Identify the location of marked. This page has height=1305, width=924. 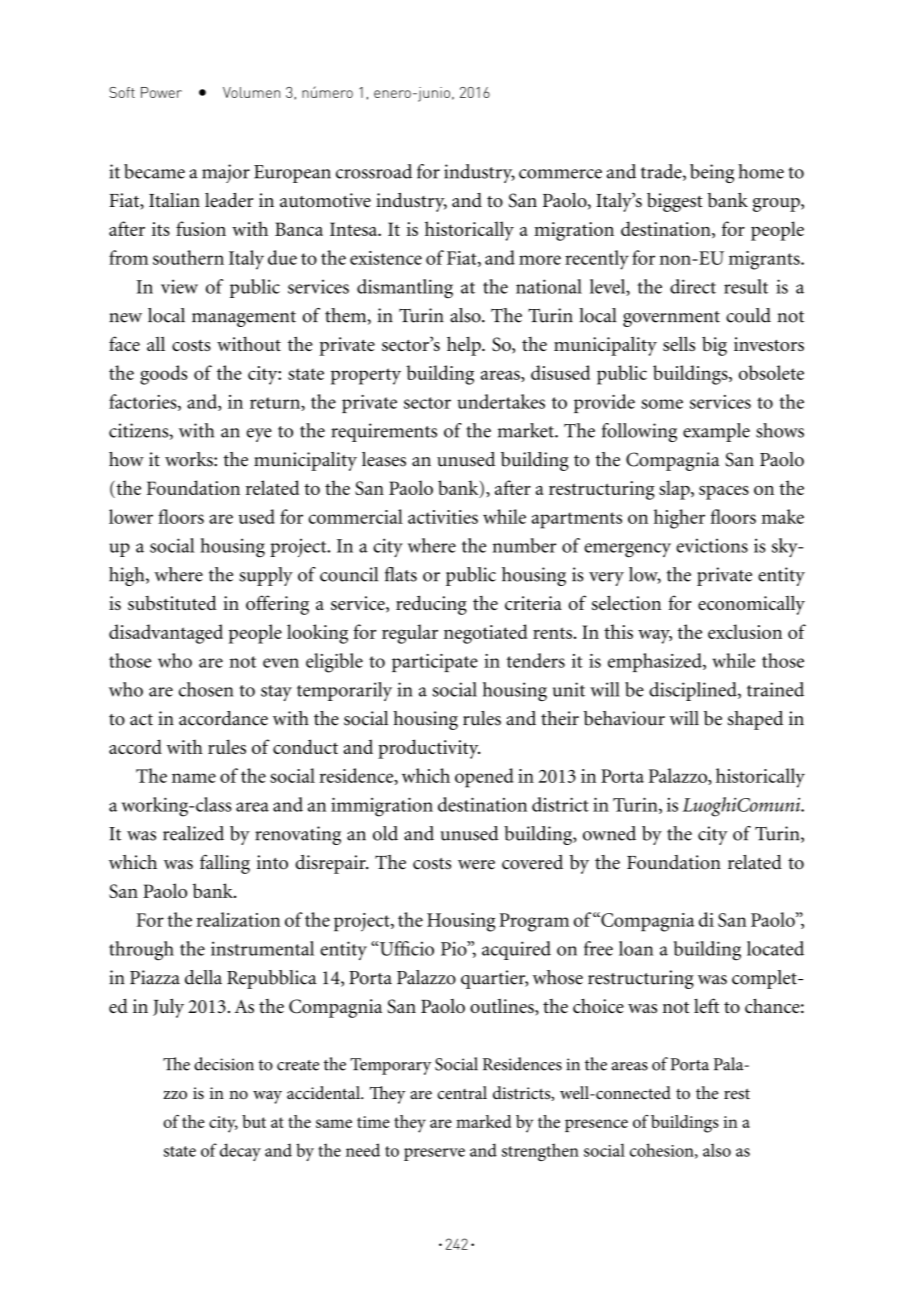
(483, 1121).
